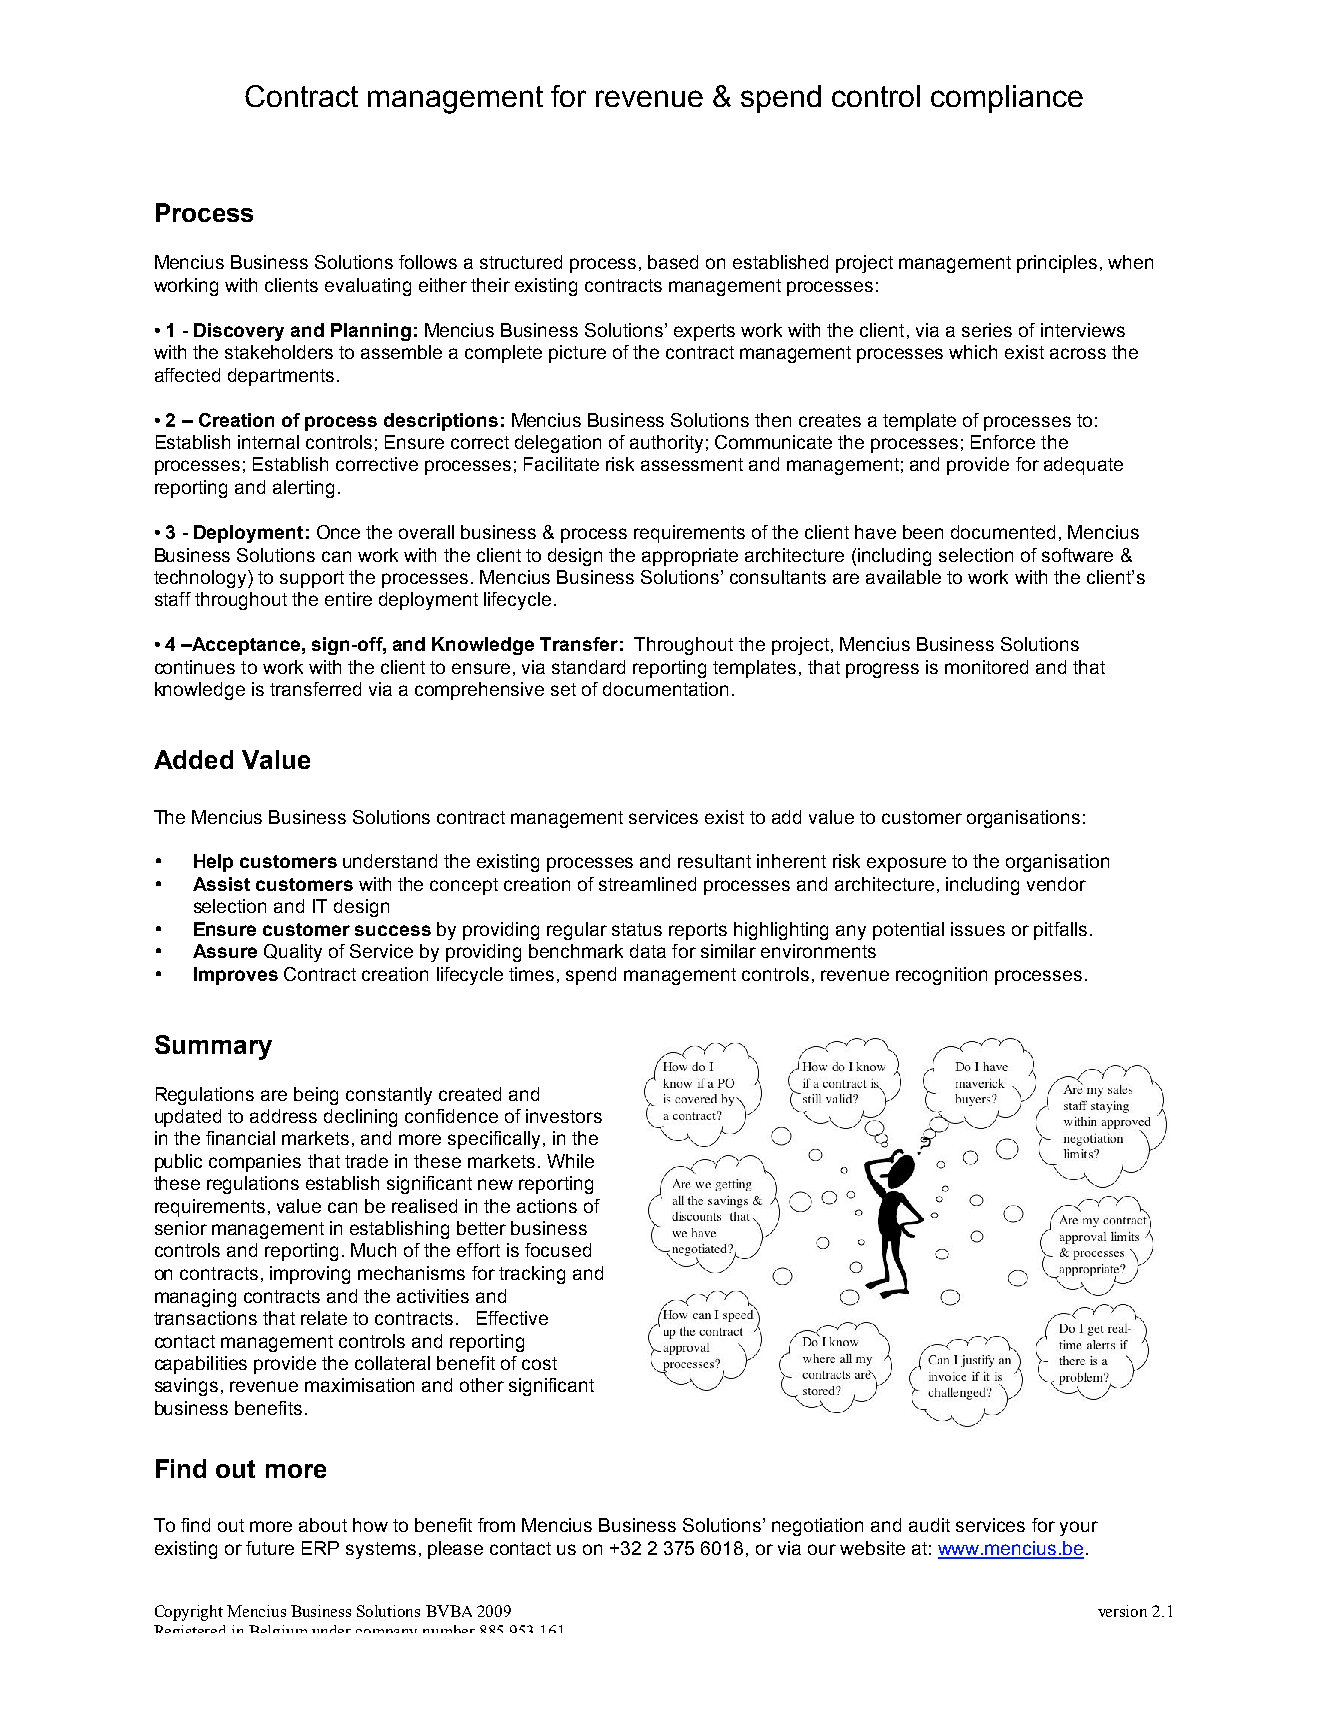  What do you see at coordinates (648, 951) in the screenshot?
I see `data` at bounding box center [648, 951].
